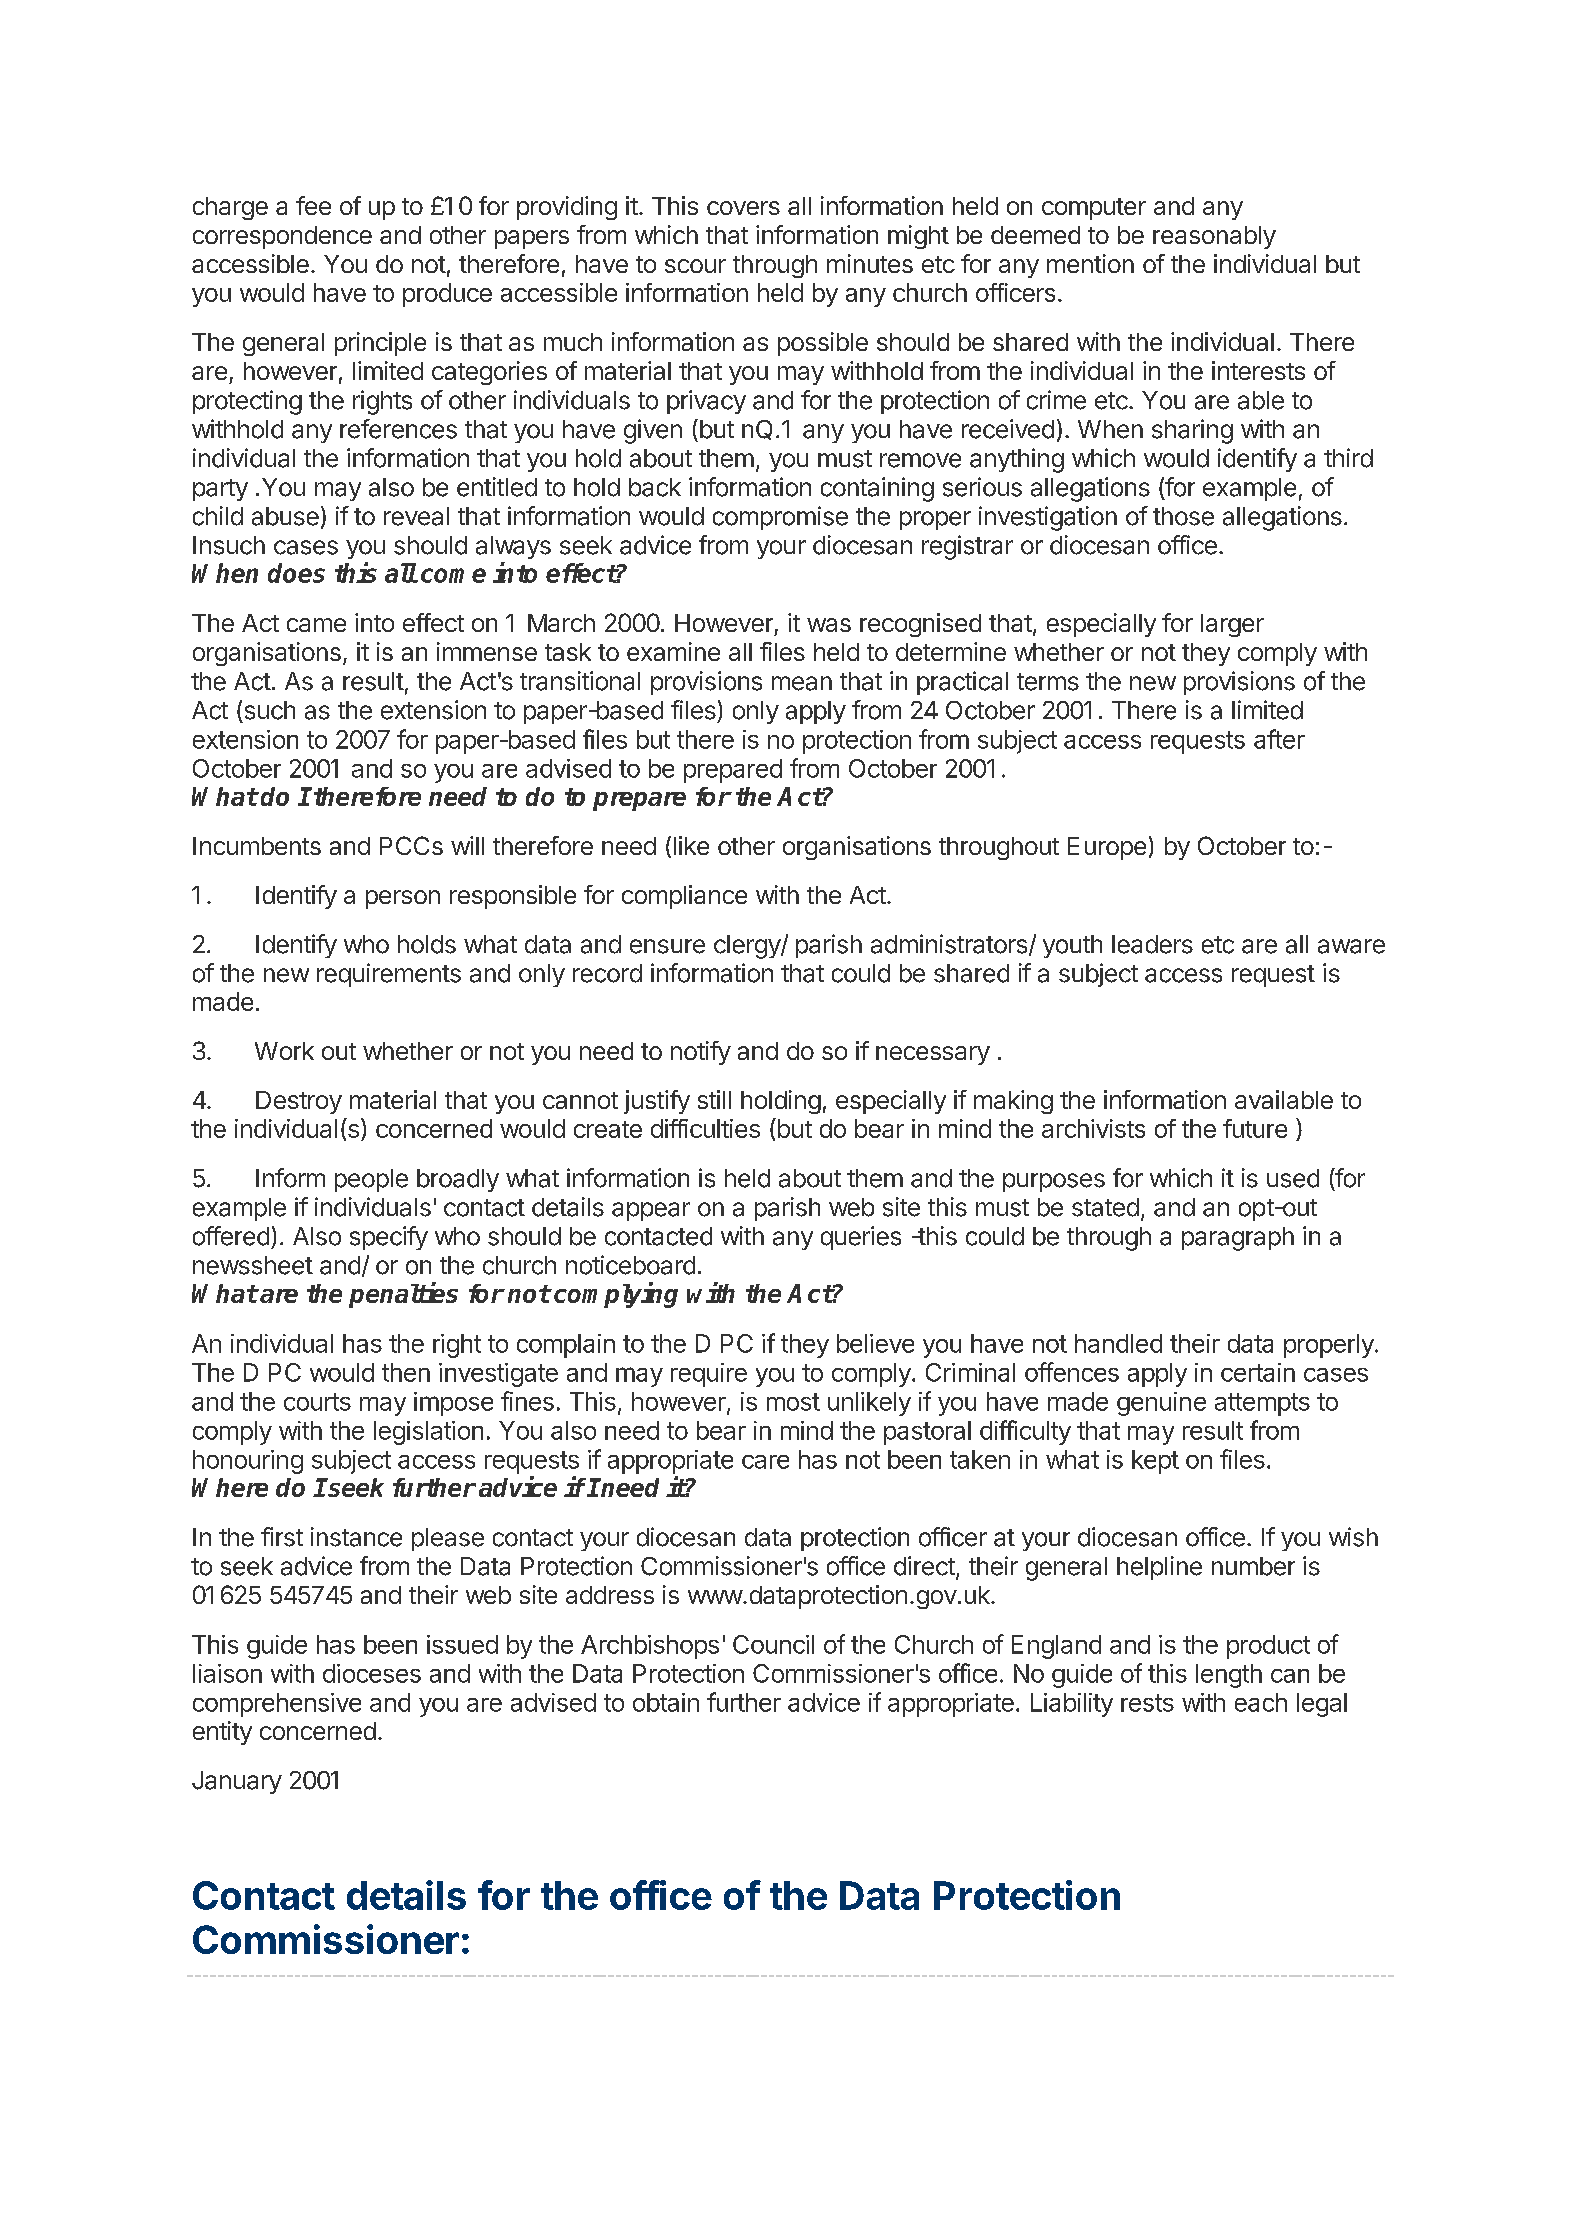  I want to click on leaders, so click(1152, 944).
